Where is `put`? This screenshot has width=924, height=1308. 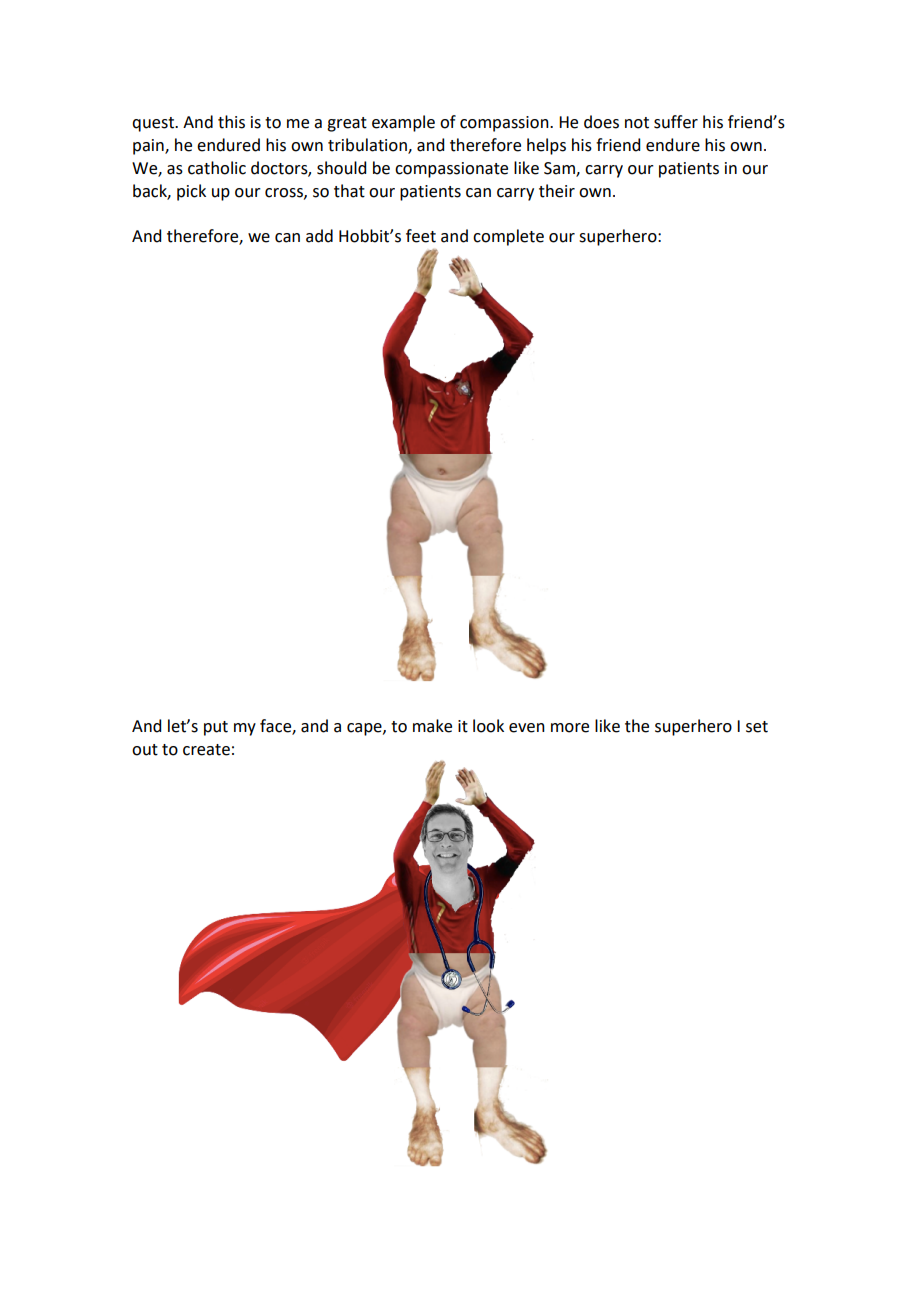
put is located at coordinates (216, 728).
